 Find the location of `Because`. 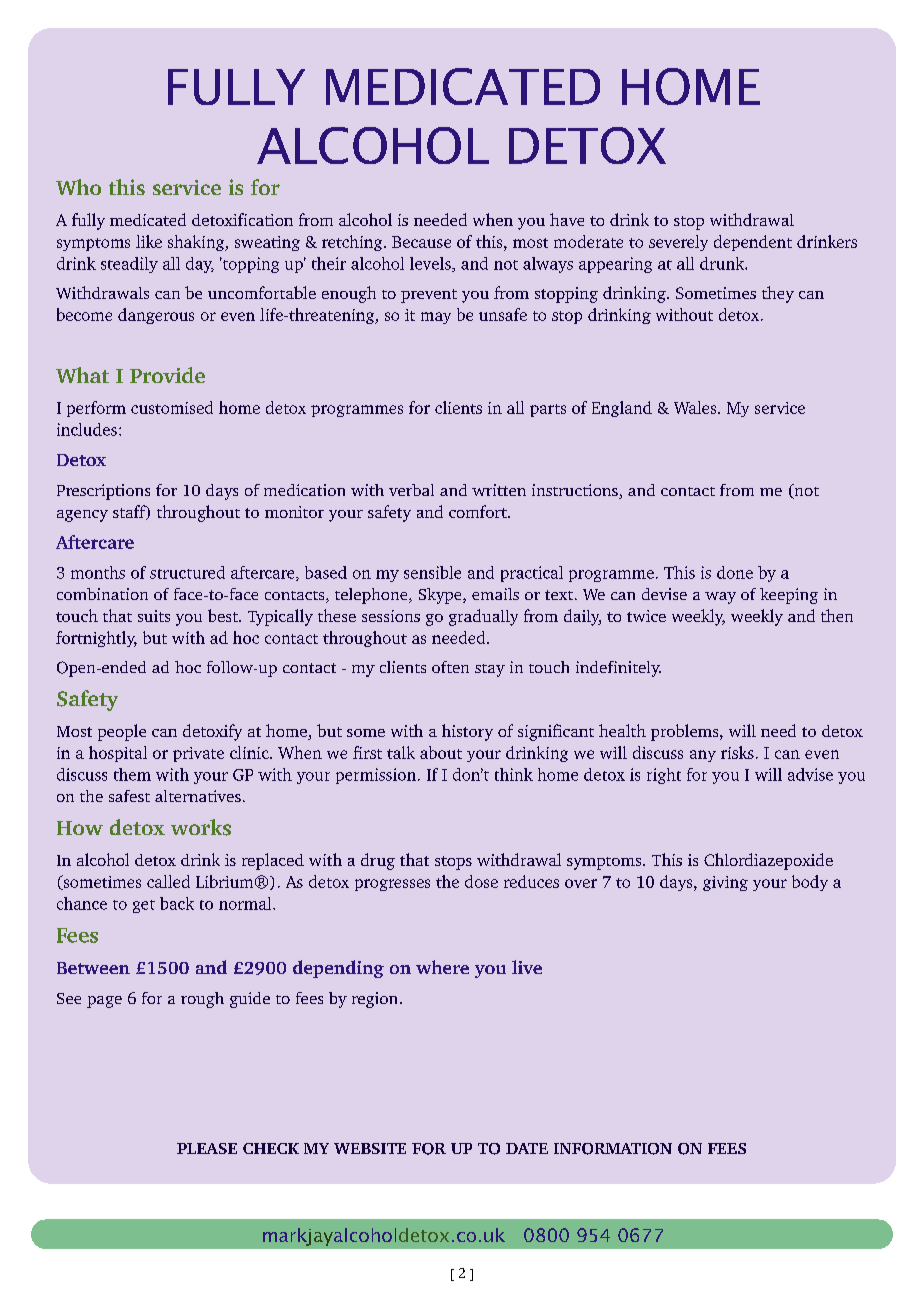

Because is located at coordinates (421, 242).
